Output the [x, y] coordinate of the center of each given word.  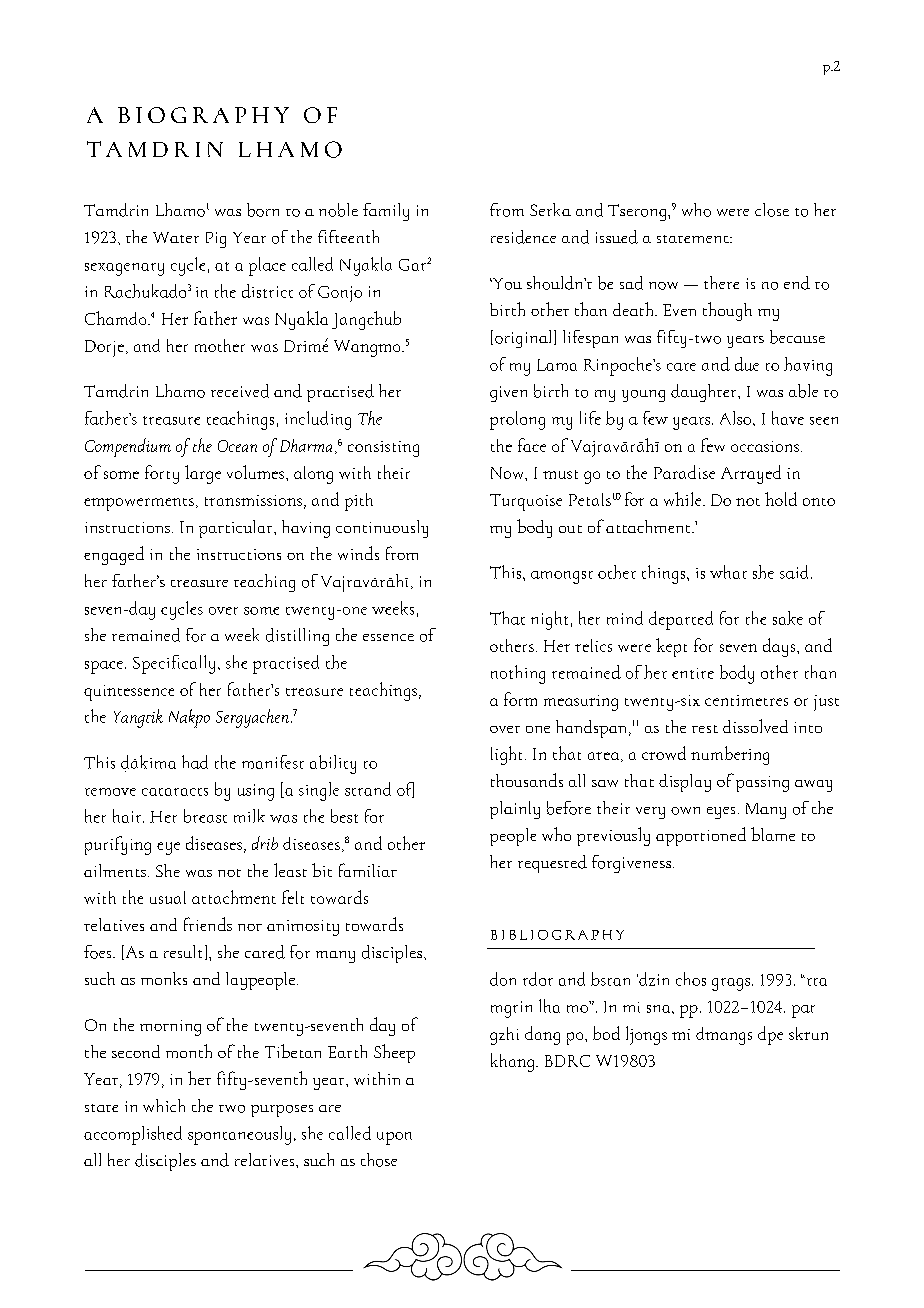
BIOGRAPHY [203, 115]
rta [815, 981]
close [772, 210]
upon [394, 1138]
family [386, 212]
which [164, 1105]
